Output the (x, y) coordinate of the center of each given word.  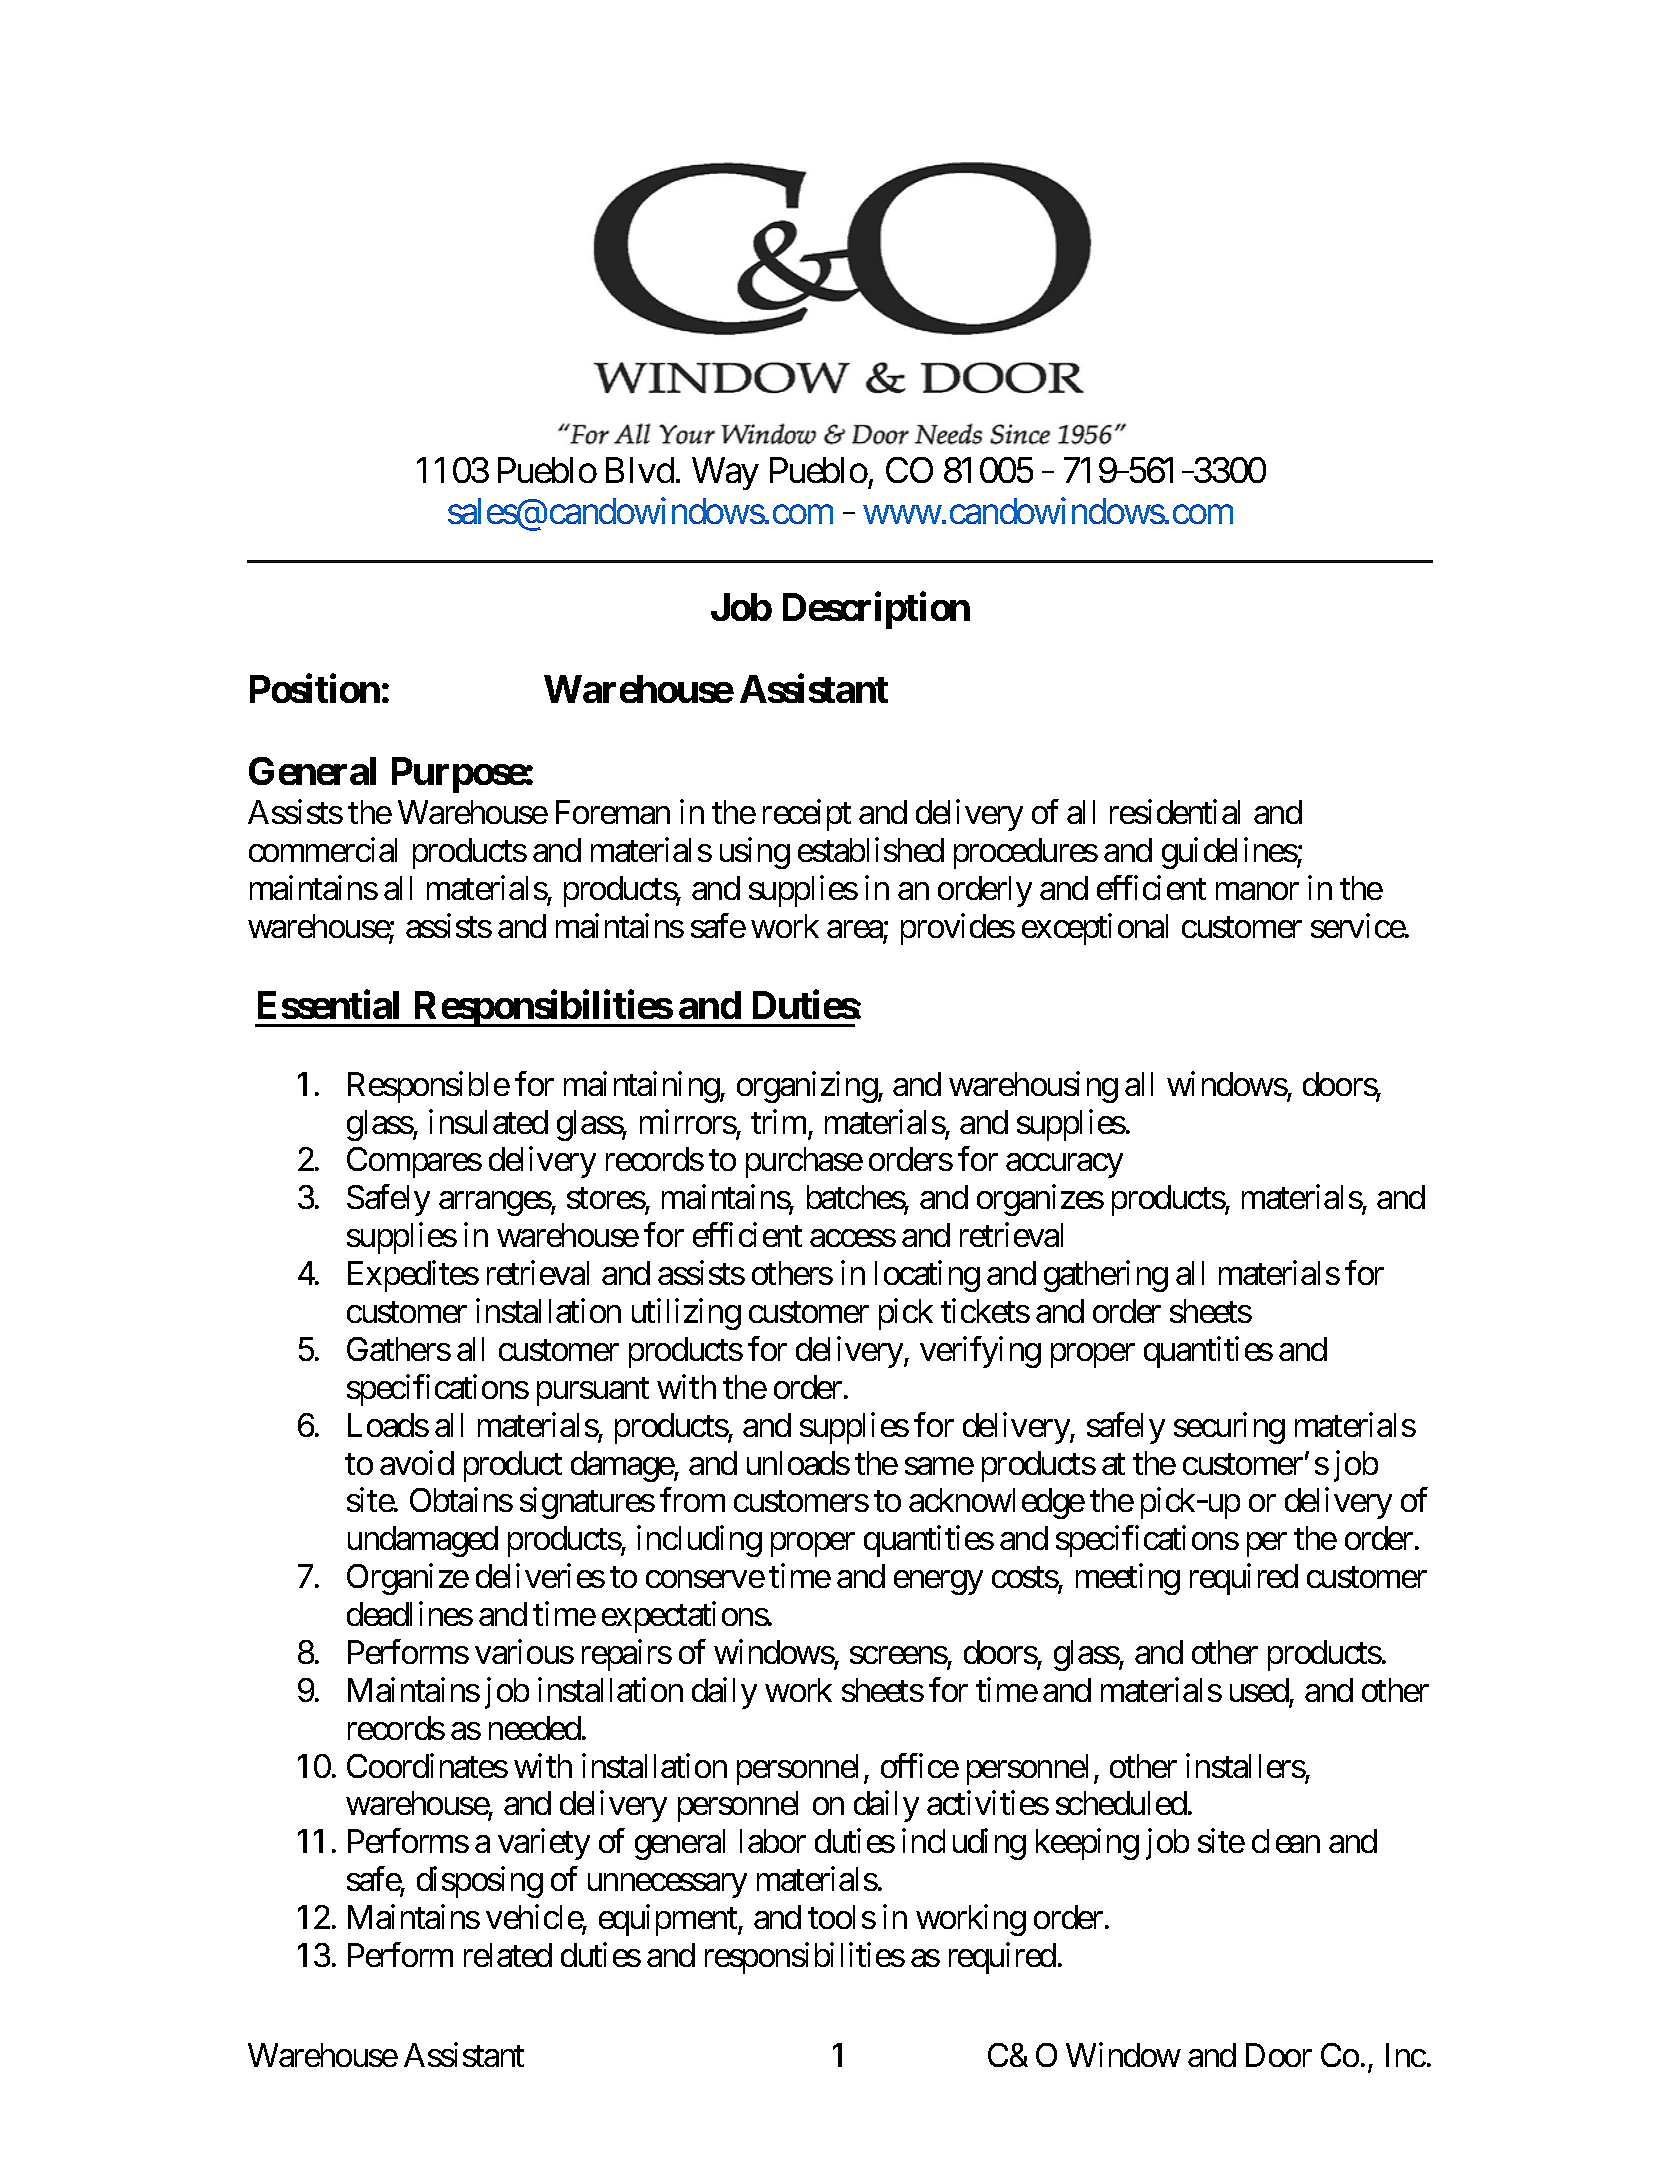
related (508, 1955)
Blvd (640, 470)
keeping (1087, 1844)
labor (773, 1841)
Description (876, 610)
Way (725, 474)
